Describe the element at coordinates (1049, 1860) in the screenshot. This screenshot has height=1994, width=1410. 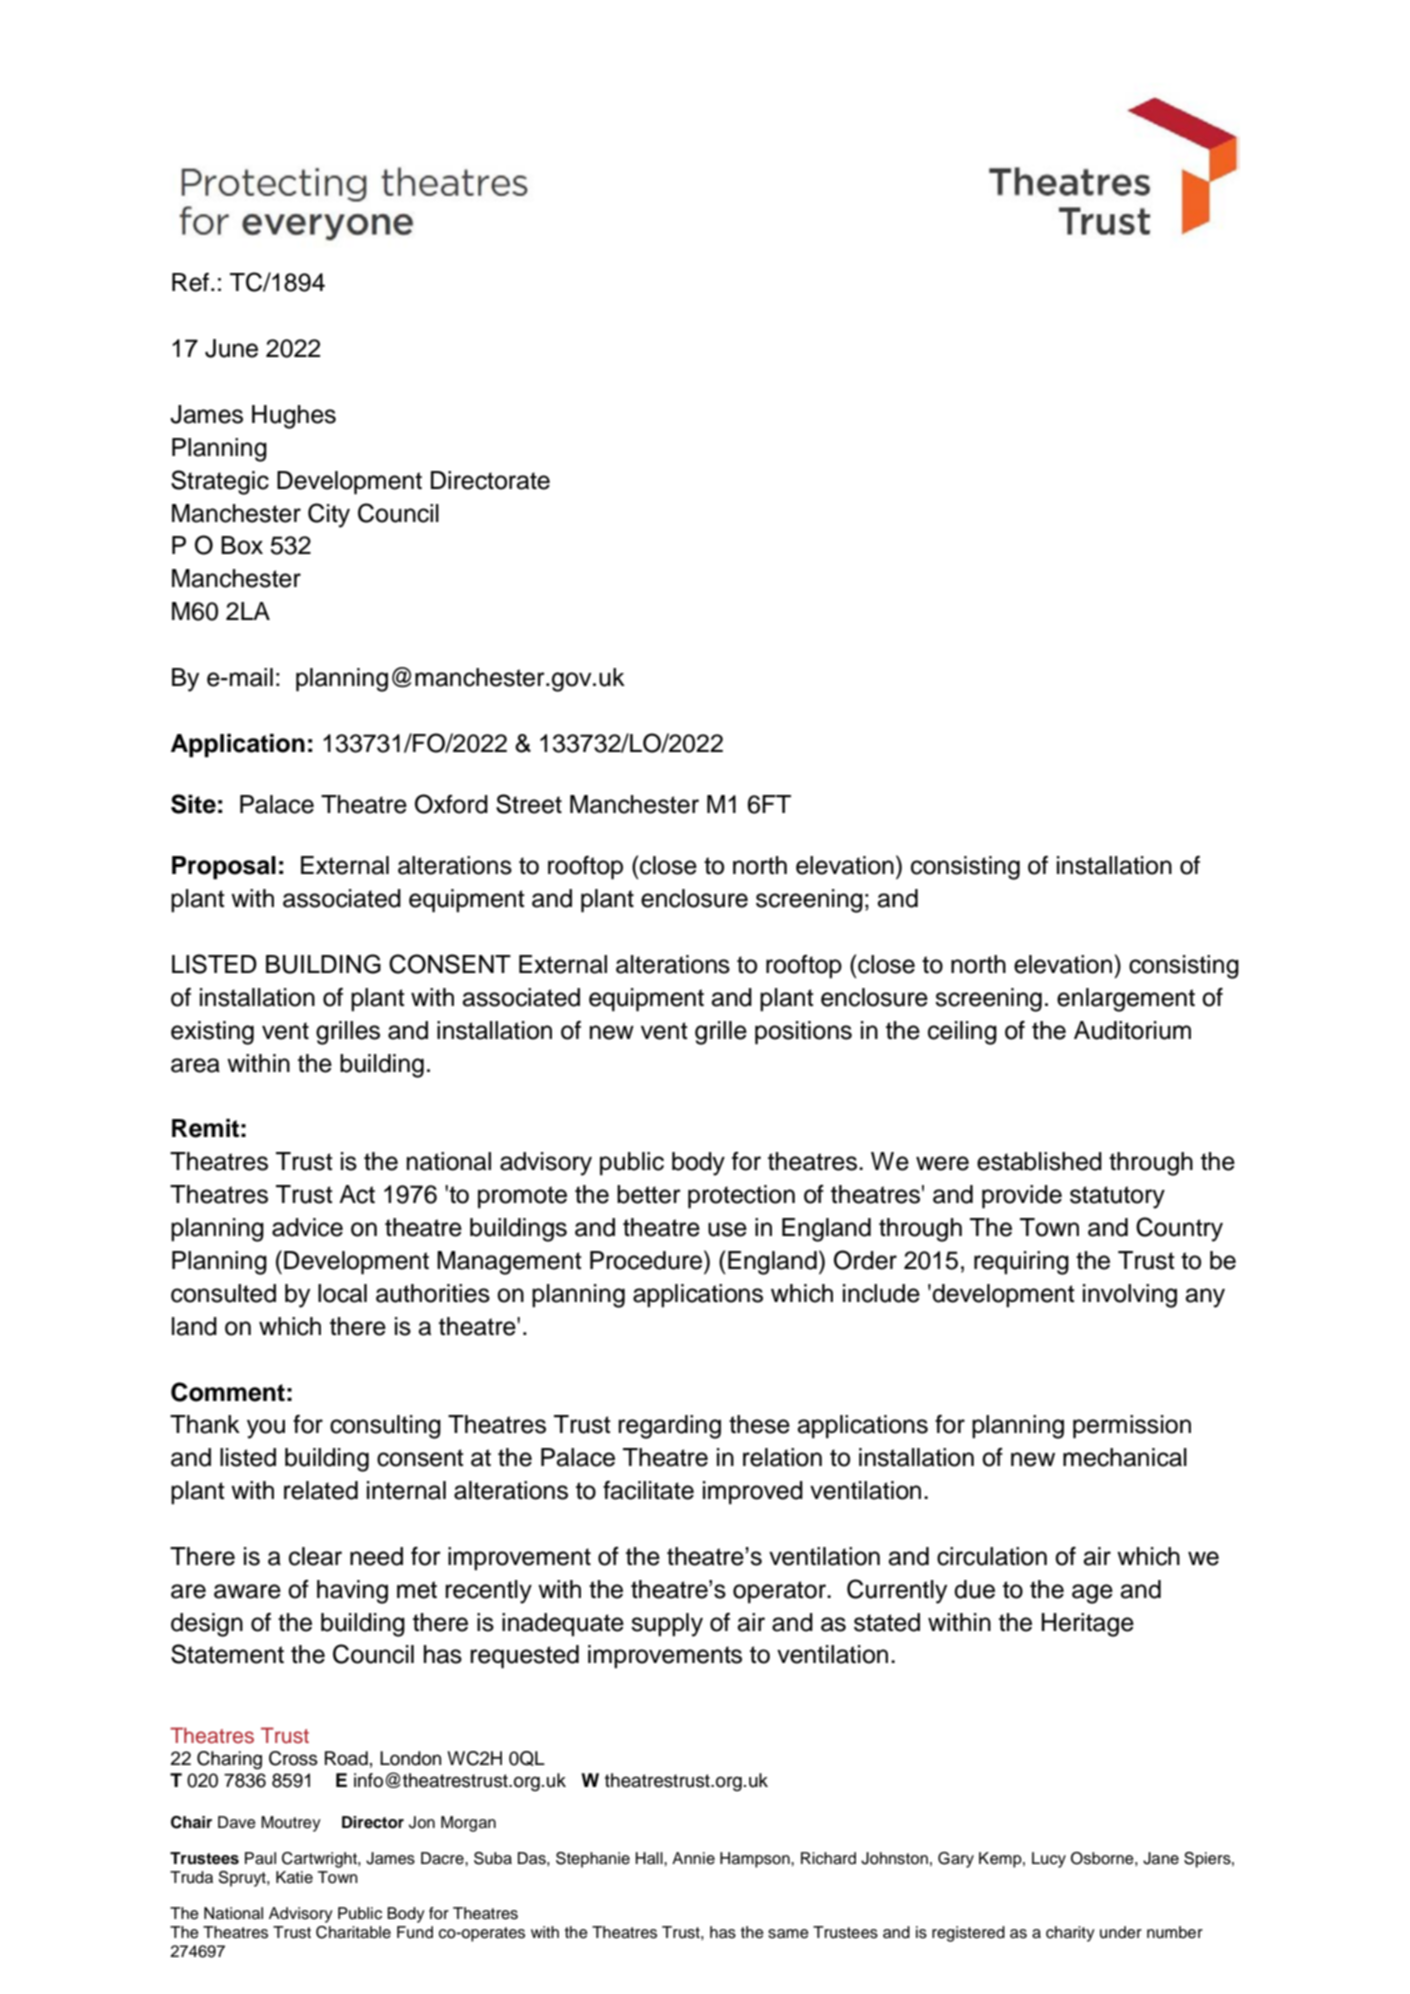
I see `Lucy` at that location.
